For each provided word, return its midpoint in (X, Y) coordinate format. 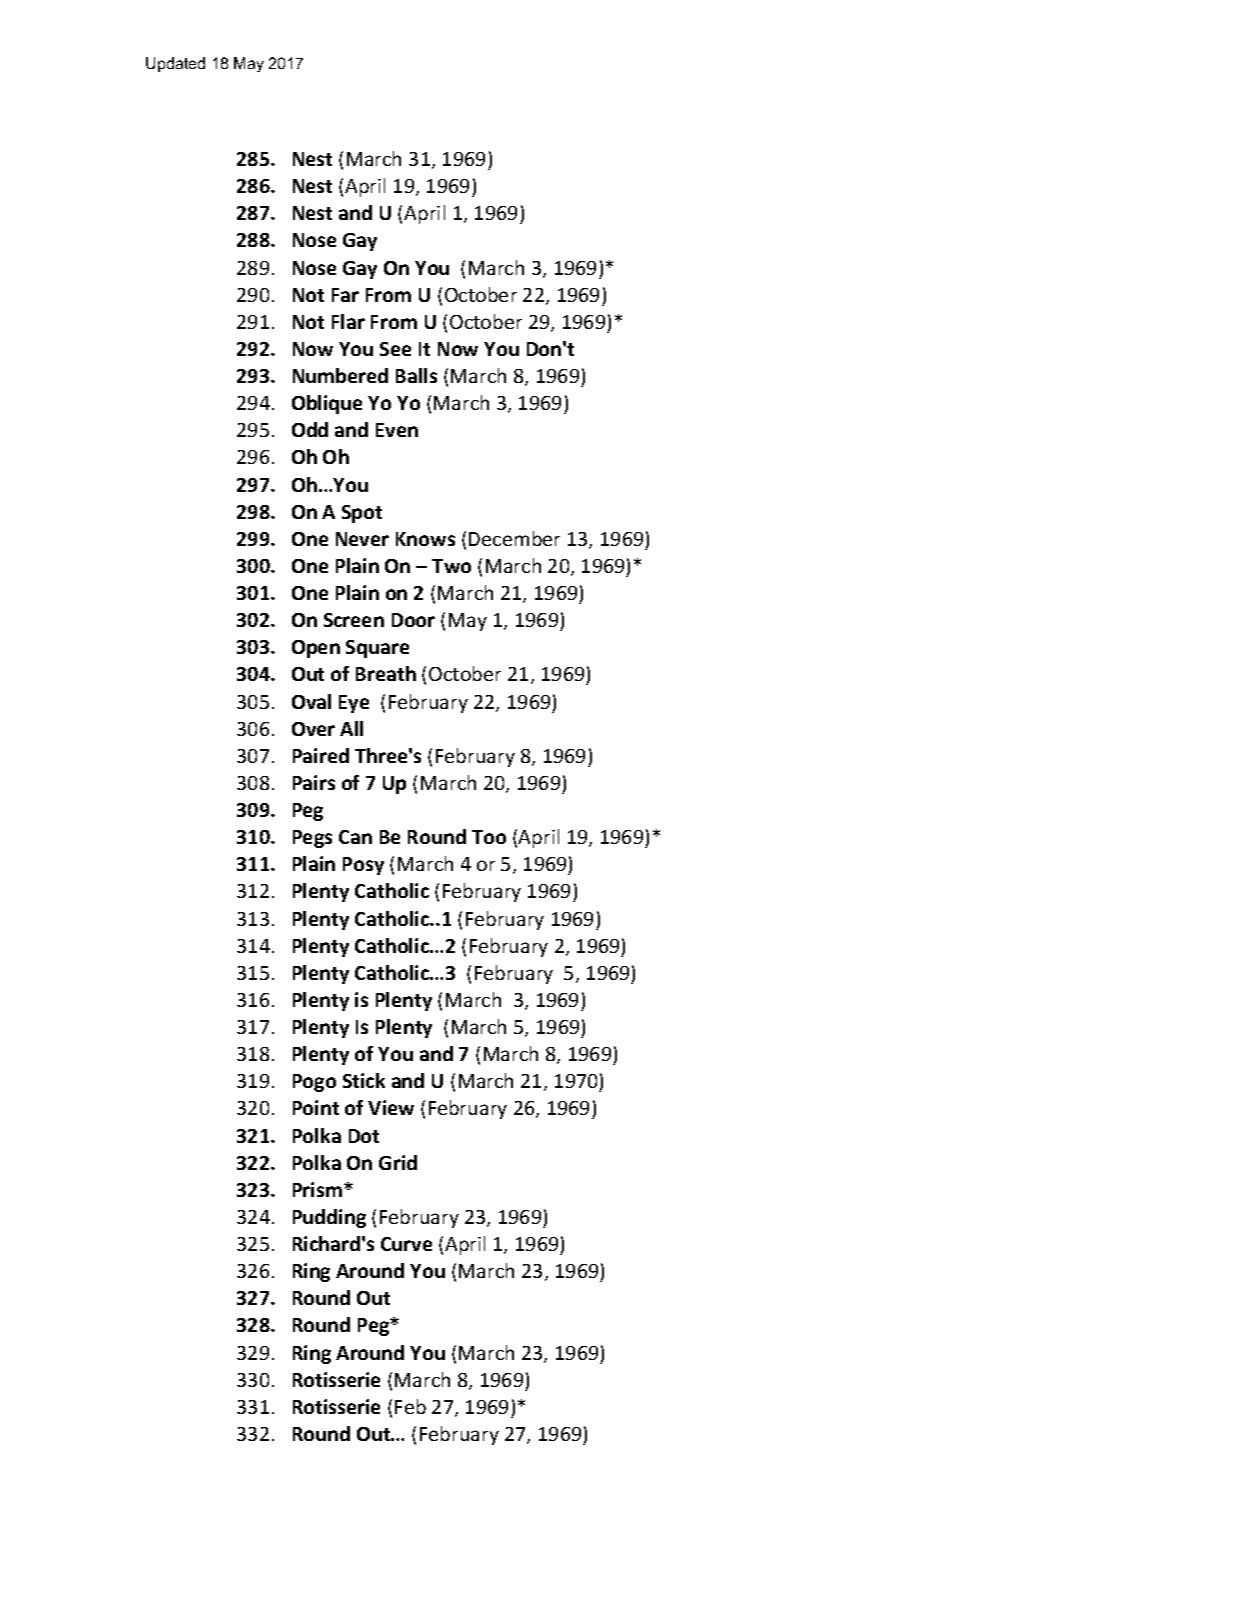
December (514, 538)
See (395, 349)
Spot (362, 514)
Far (345, 295)
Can (355, 837)
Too (489, 837)
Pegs (312, 839)
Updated (175, 64)
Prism (317, 1189)
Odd (310, 429)
